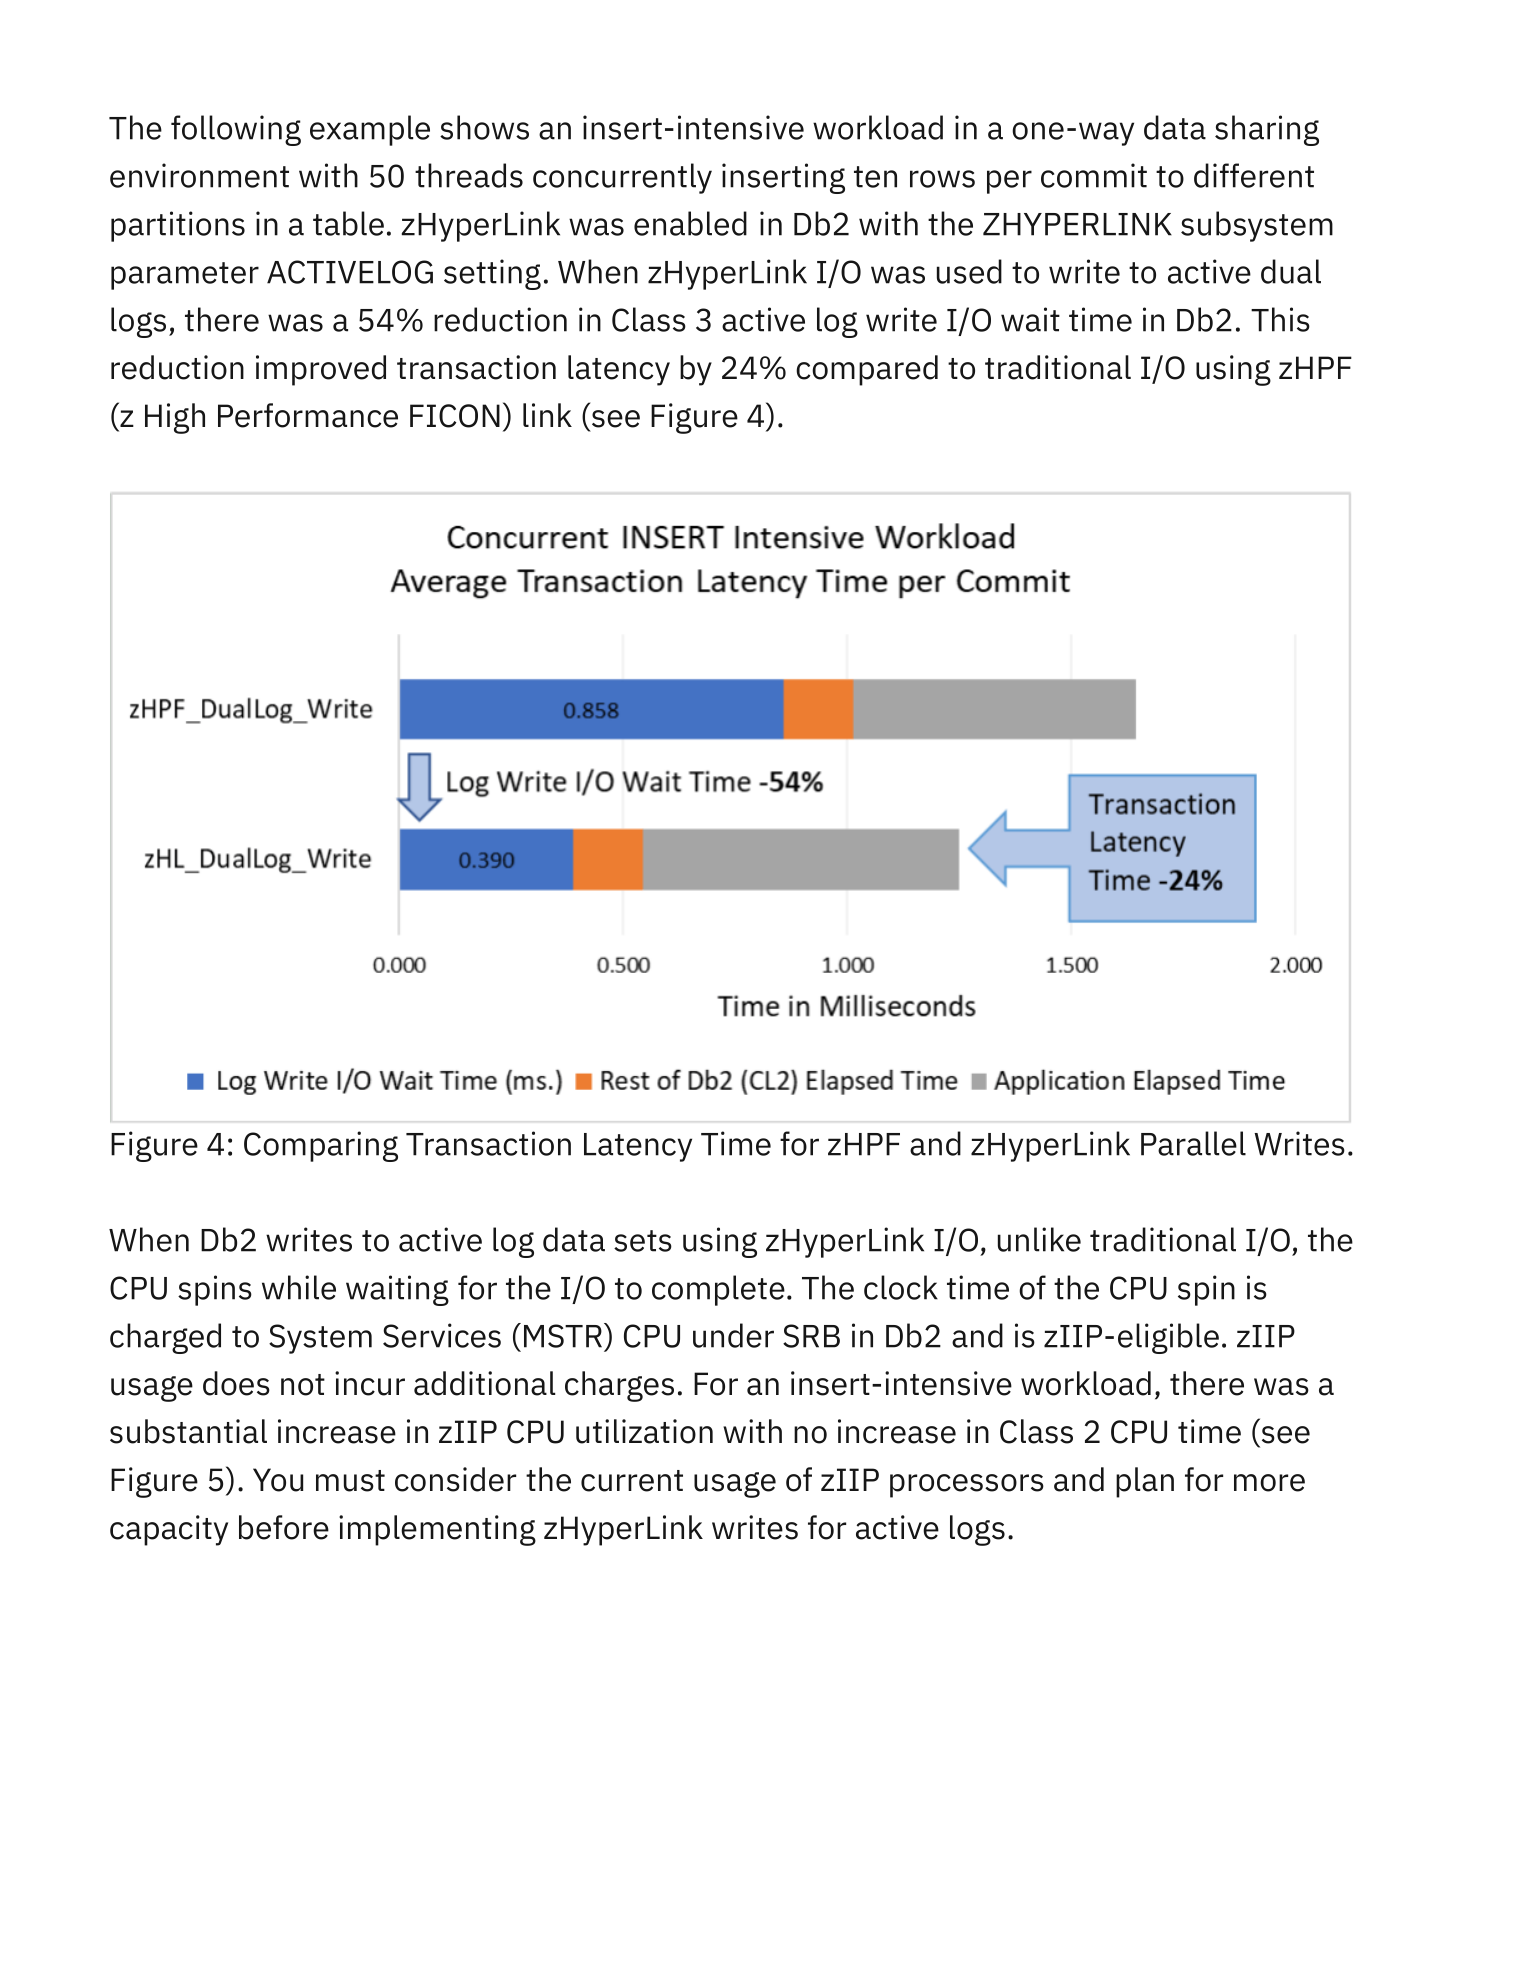  Describe the element at coordinates (308, 415) in the screenshot. I see `Performance` at that location.
